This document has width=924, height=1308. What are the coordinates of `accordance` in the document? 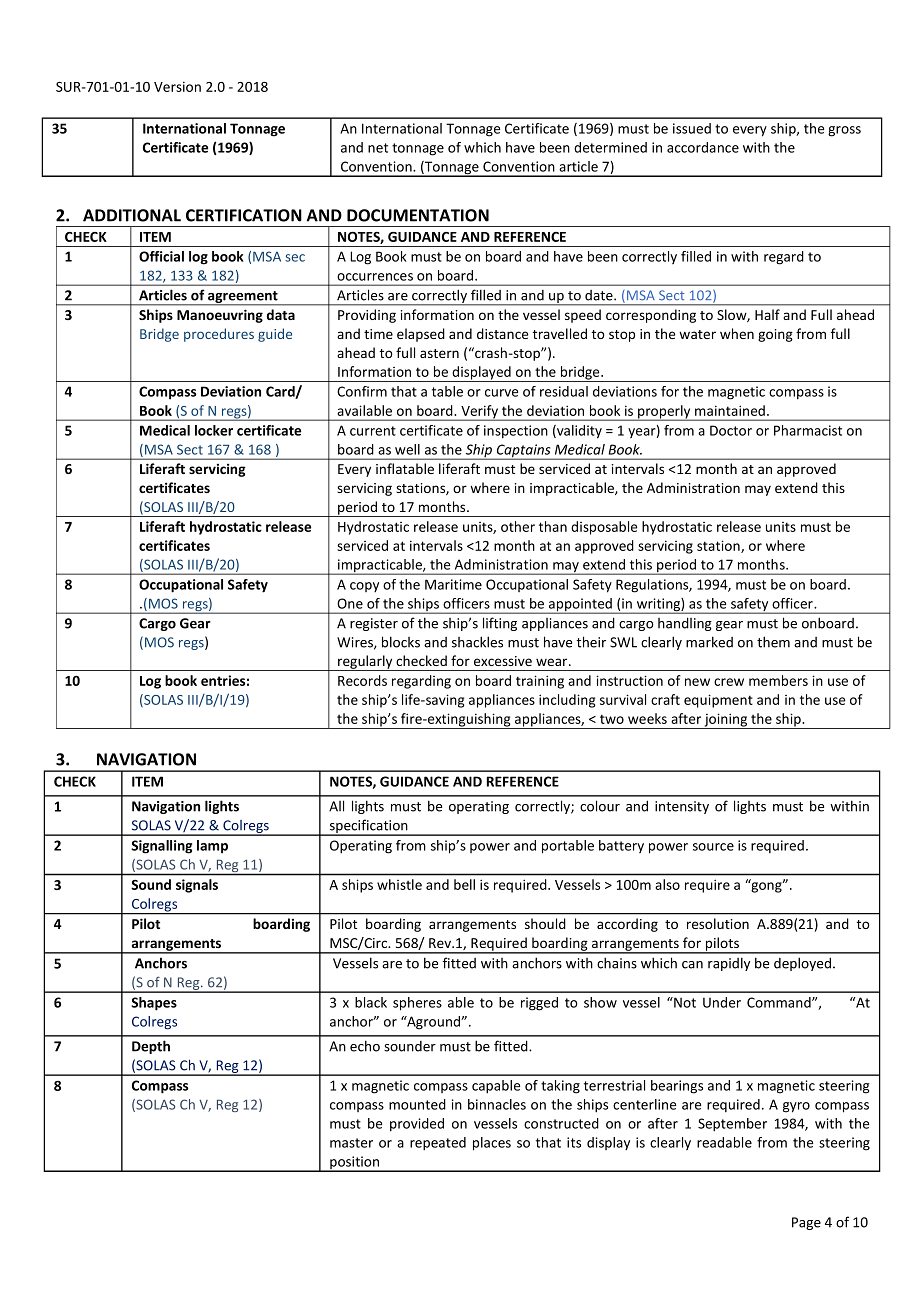 It's located at (703, 147).
